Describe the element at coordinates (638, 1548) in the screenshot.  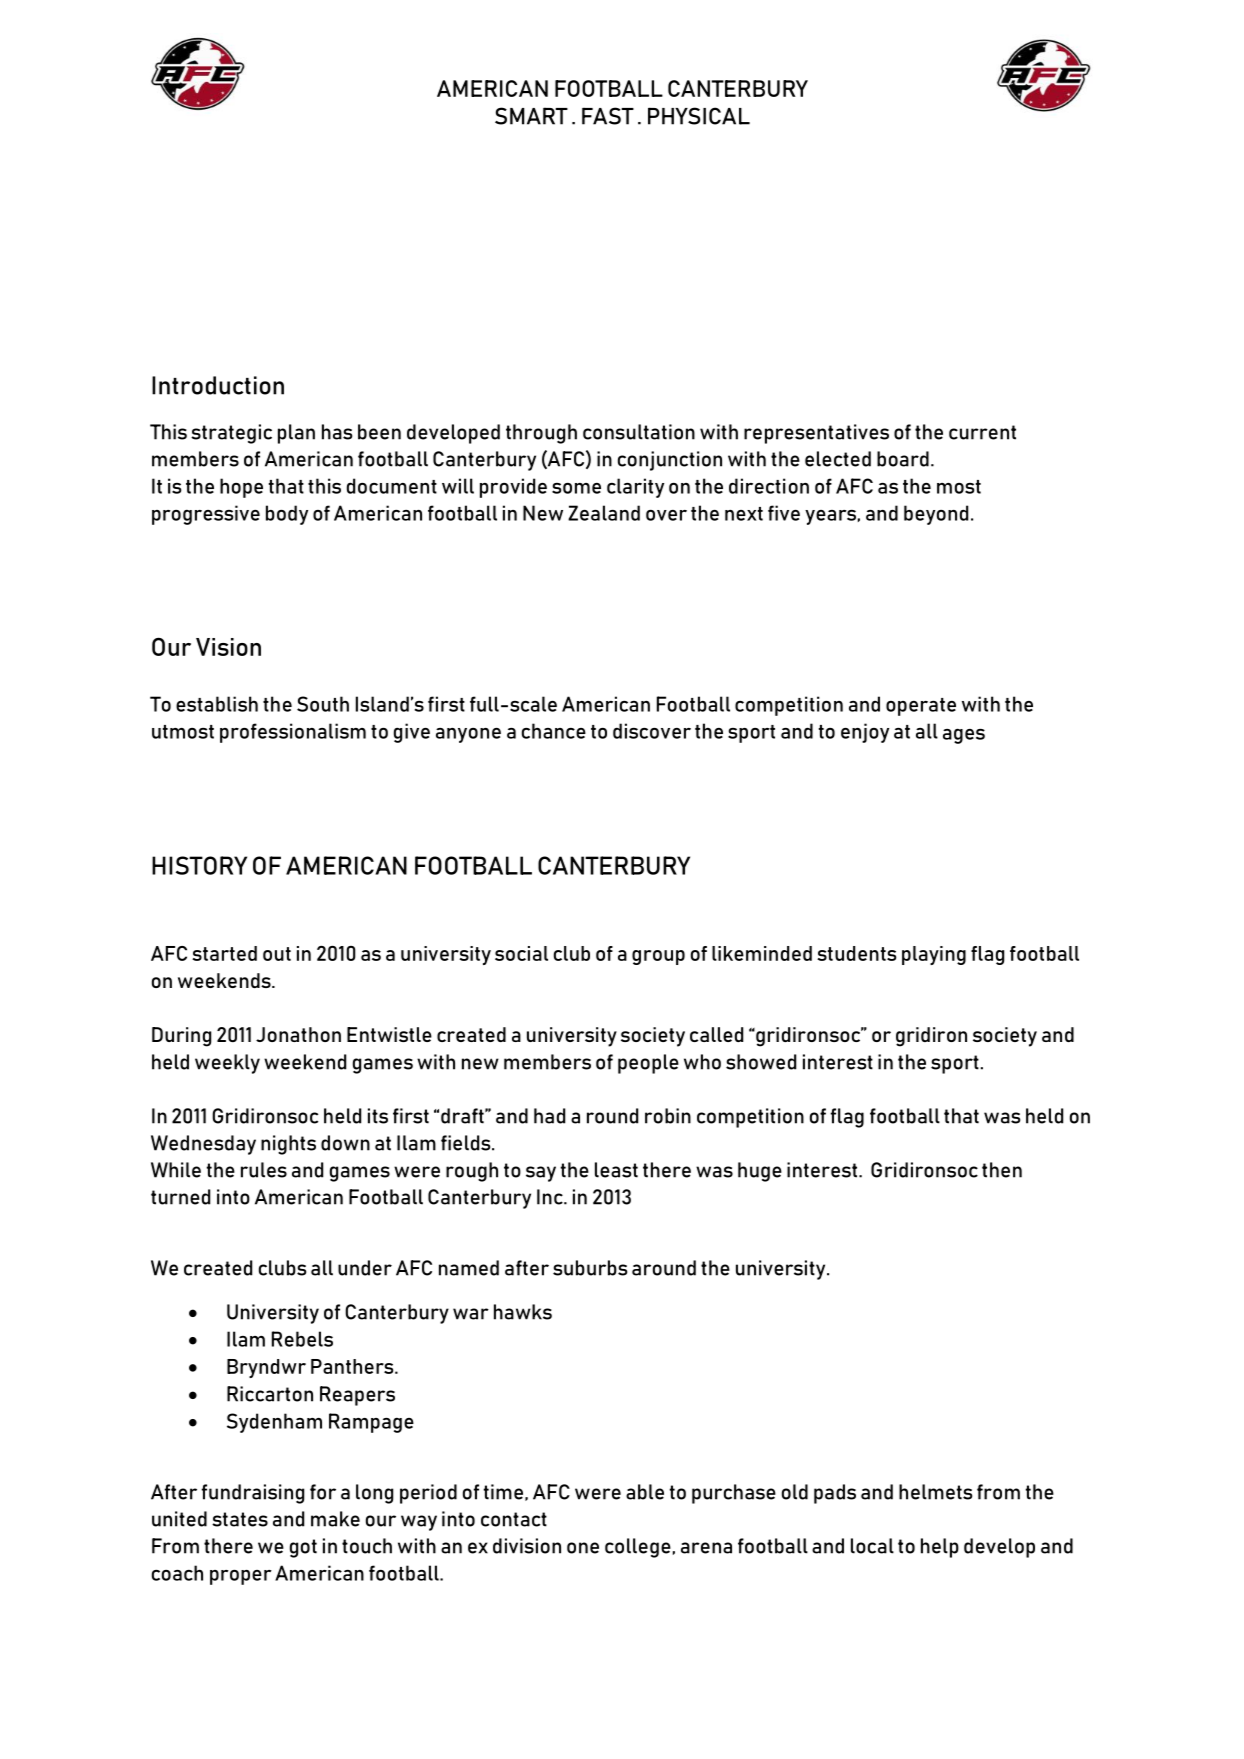
I see `college` at that location.
